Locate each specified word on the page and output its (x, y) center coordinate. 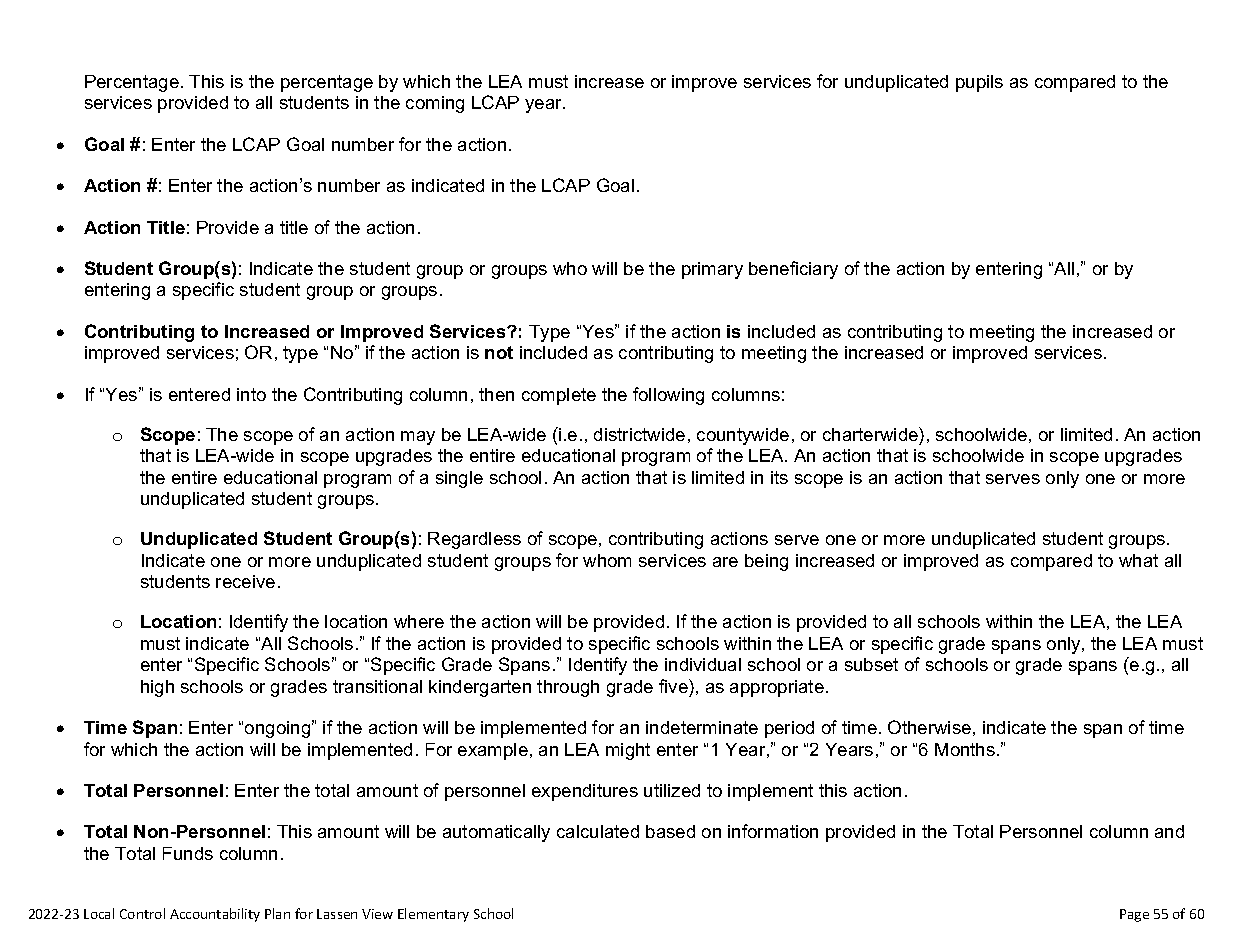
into (251, 394)
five (674, 686)
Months (965, 749)
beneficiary (793, 270)
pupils (979, 83)
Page (1134, 915)
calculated (598, 831)
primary (712, 270)
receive (245, 581)
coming (435, 104)
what (1138, 560)
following (668, 396)
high (157, 688)
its (779, 477)
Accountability (215, 915)
